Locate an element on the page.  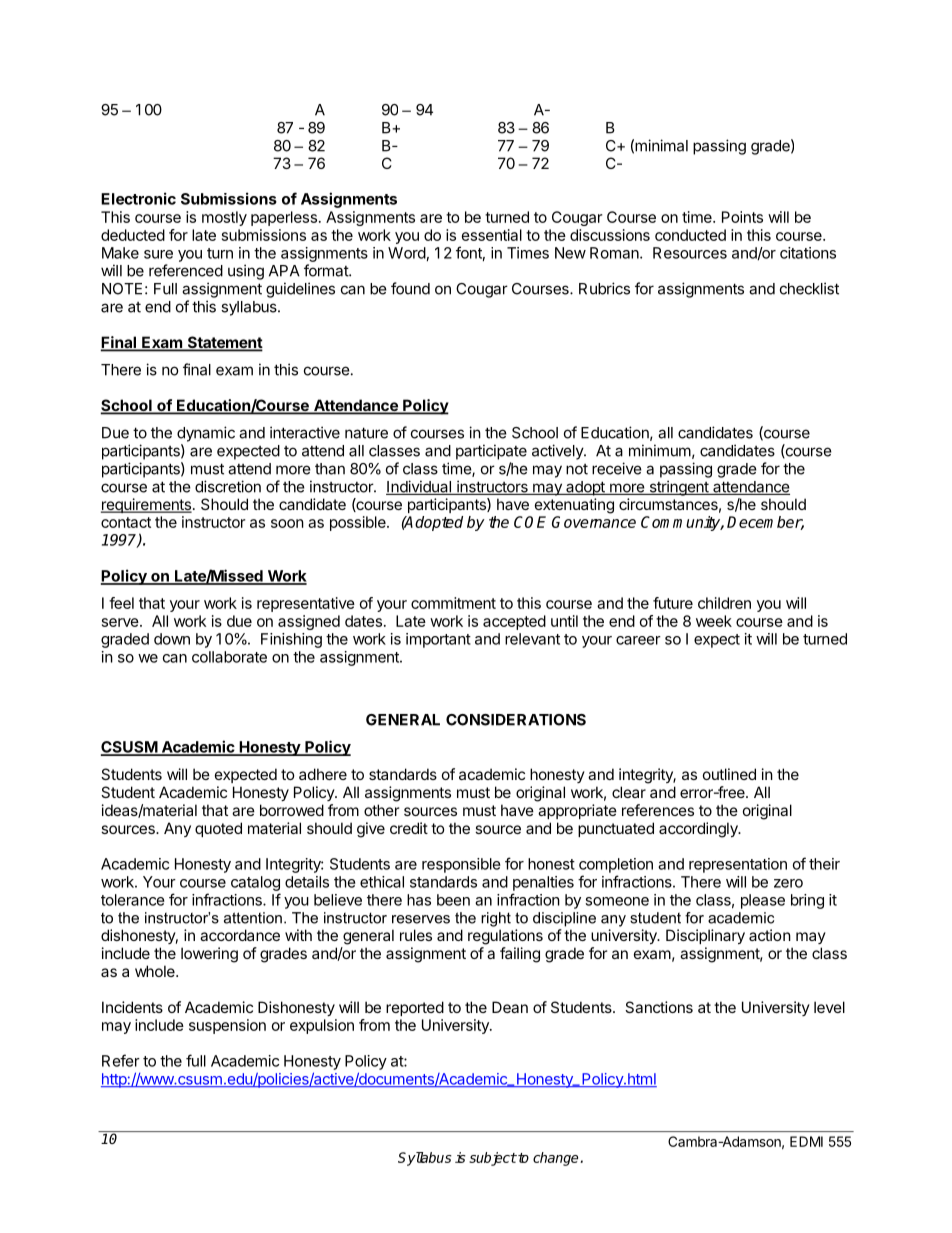
children is located at coordinates (724, 603).
